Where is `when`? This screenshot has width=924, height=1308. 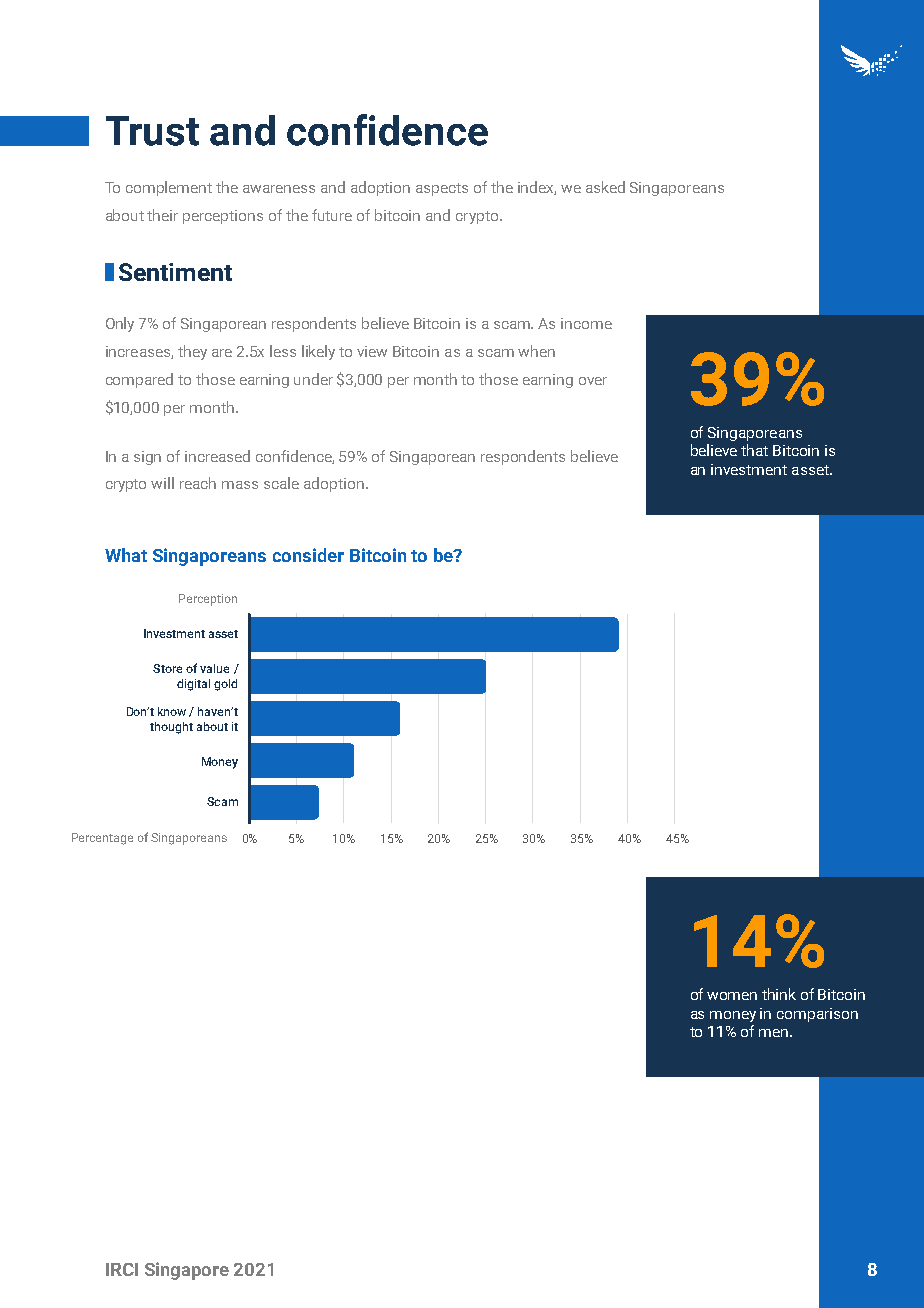 when is located at coordinates (536, 351).
